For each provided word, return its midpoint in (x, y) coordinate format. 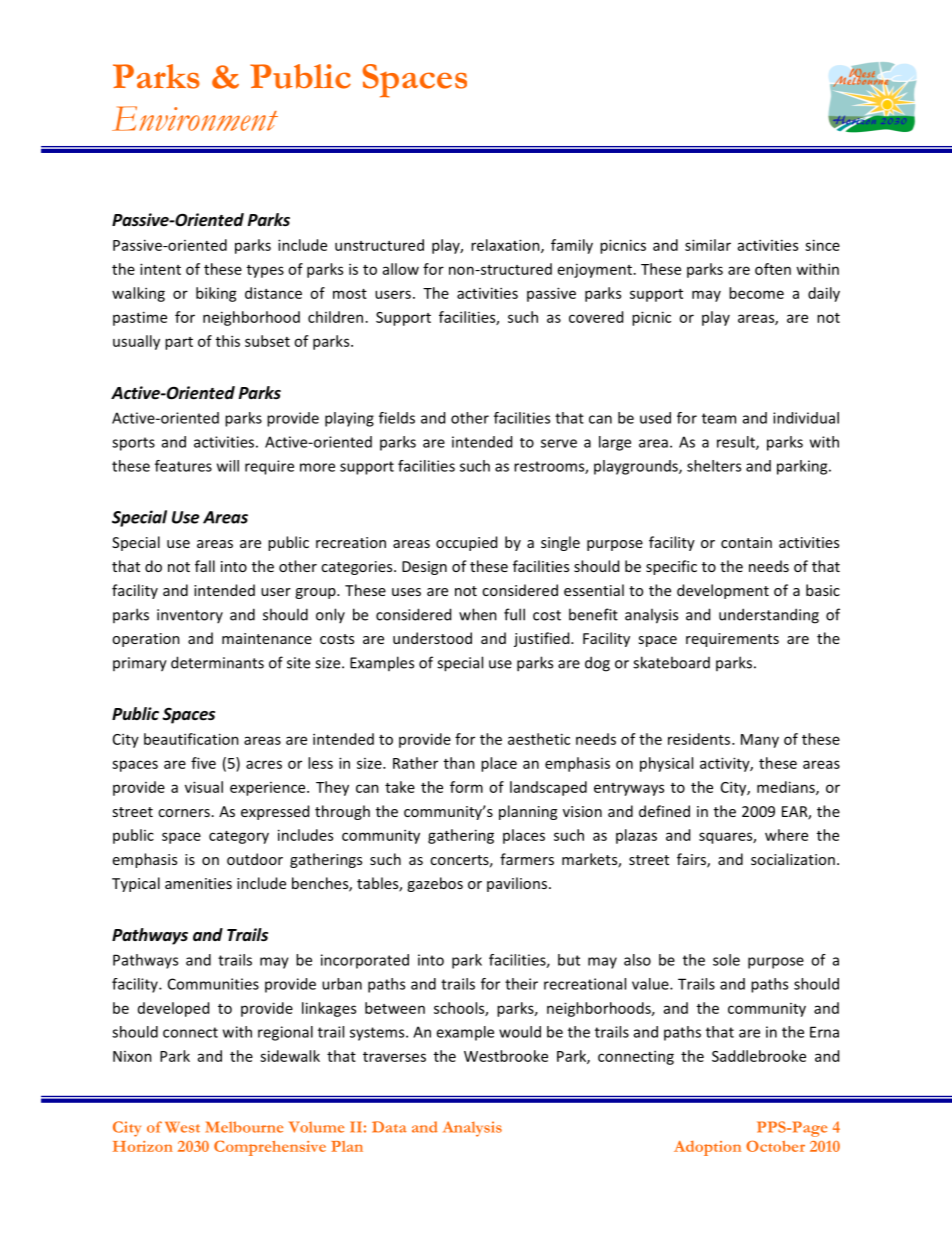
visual (204, 787)
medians (787, 788)
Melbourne (244, 1127)
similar (708, 245)
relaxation (506, 246)
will (228, 466)
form (466, 787)
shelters (714, 466)
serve (559, 443)
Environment (195, 118)
